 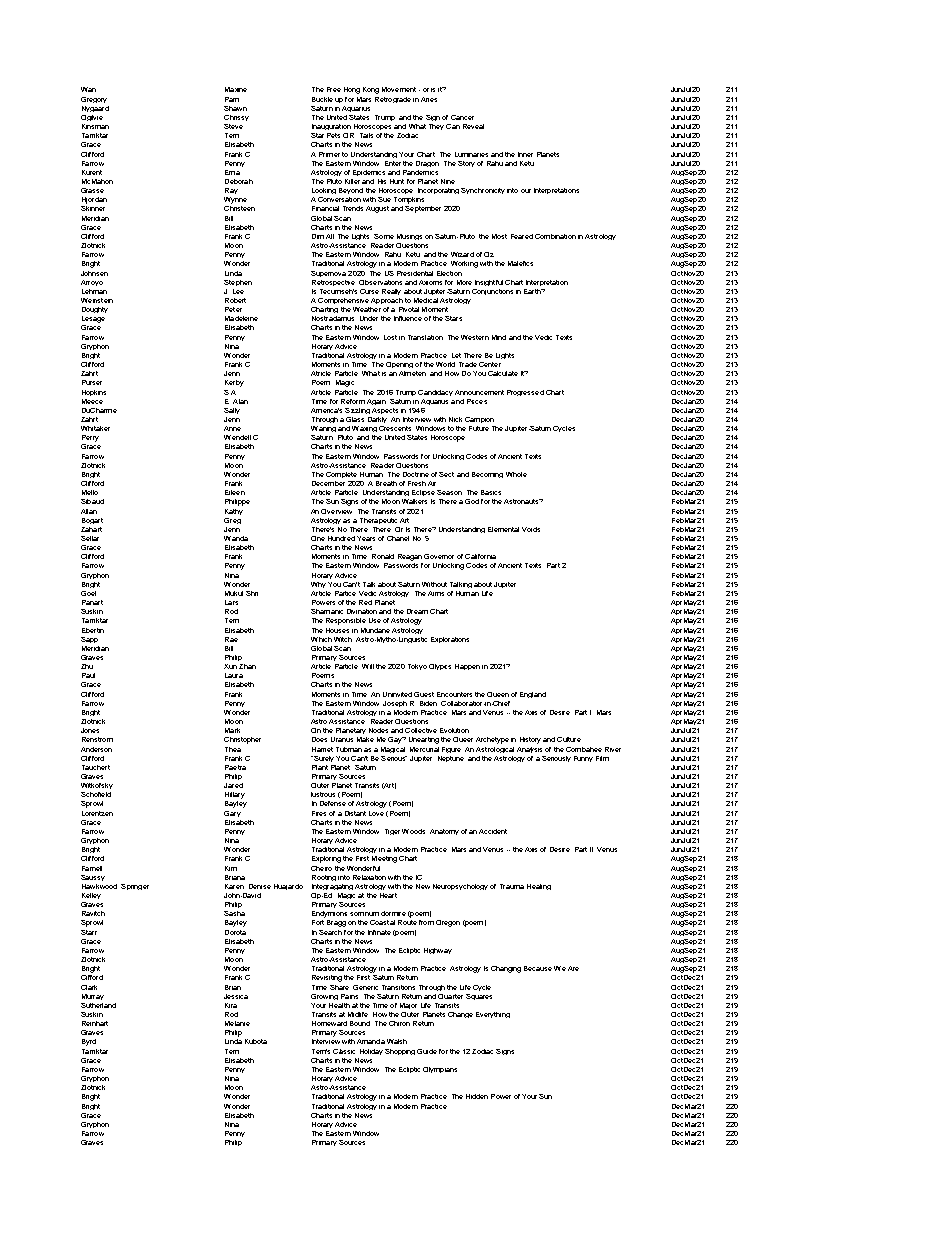 What do you see at coordinates (531, 529) in the image?
I see `Voids` at bounding box center [531, 529].
